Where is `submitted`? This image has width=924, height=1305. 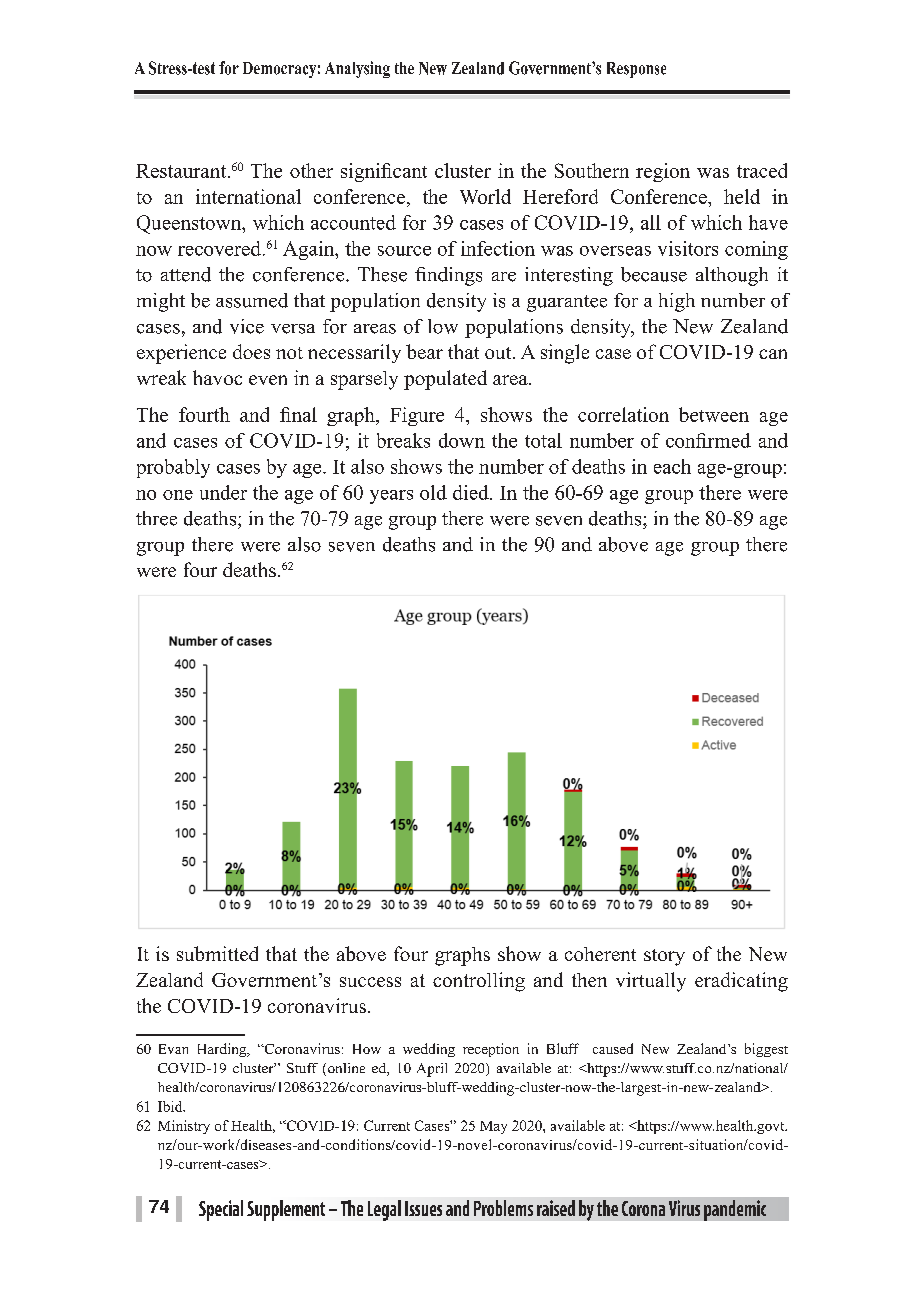 submitted is located at coordinates (217, 953).
